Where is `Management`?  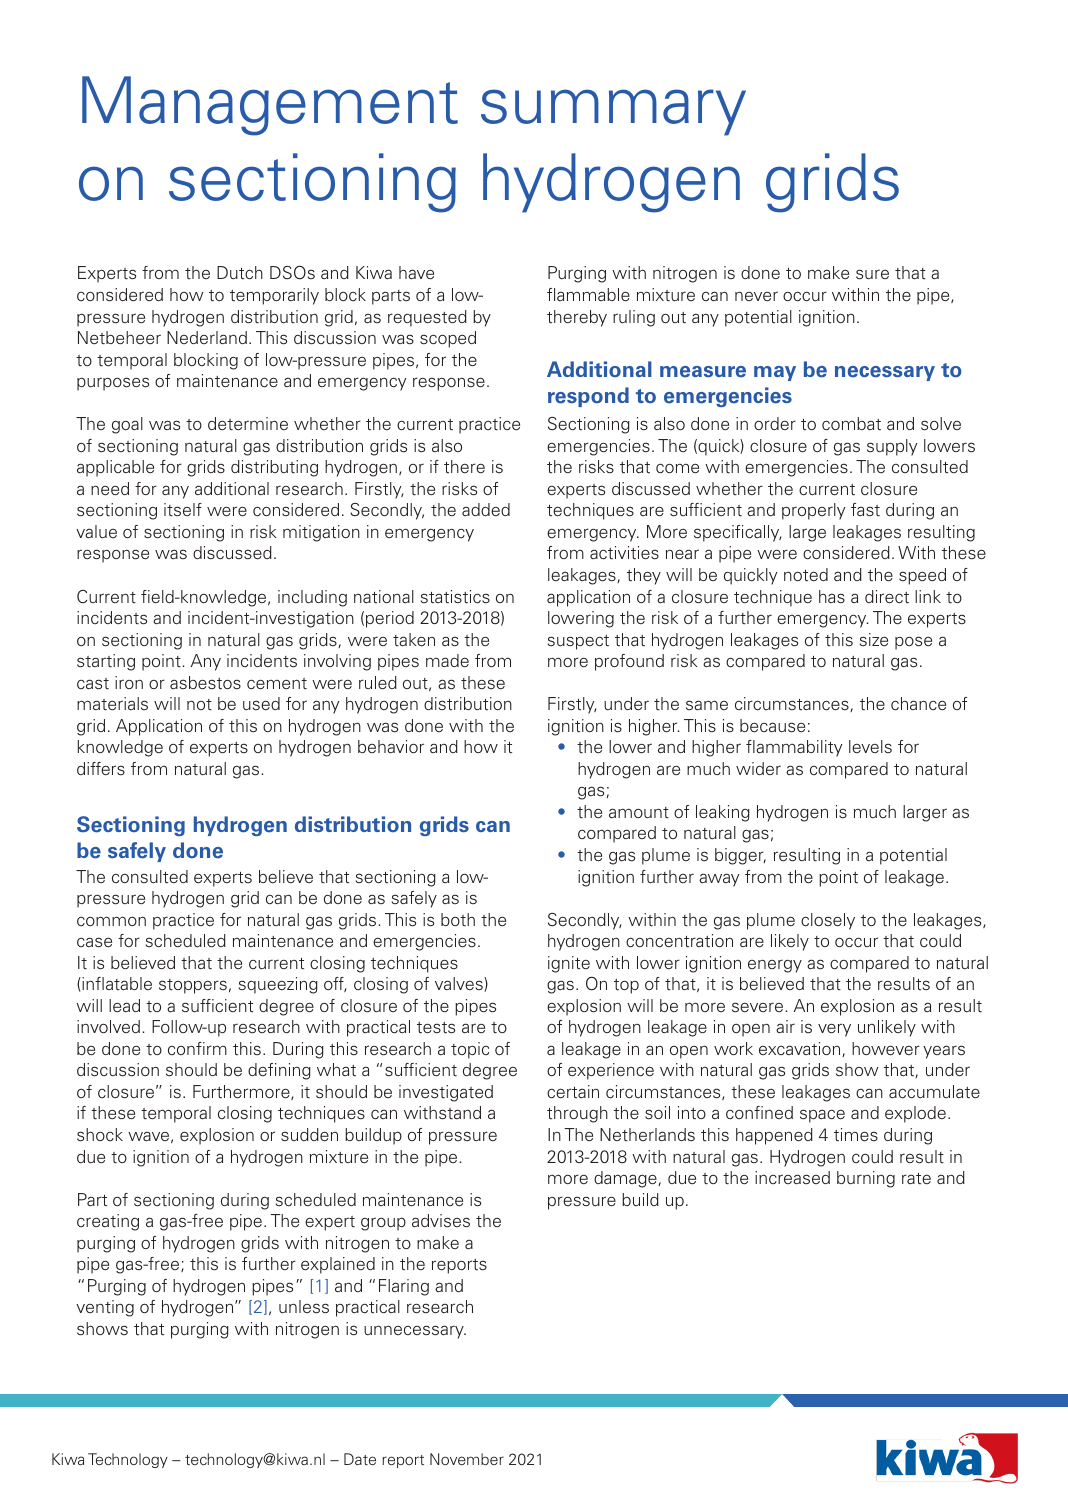 Management is located at coordinates (270, 106).
